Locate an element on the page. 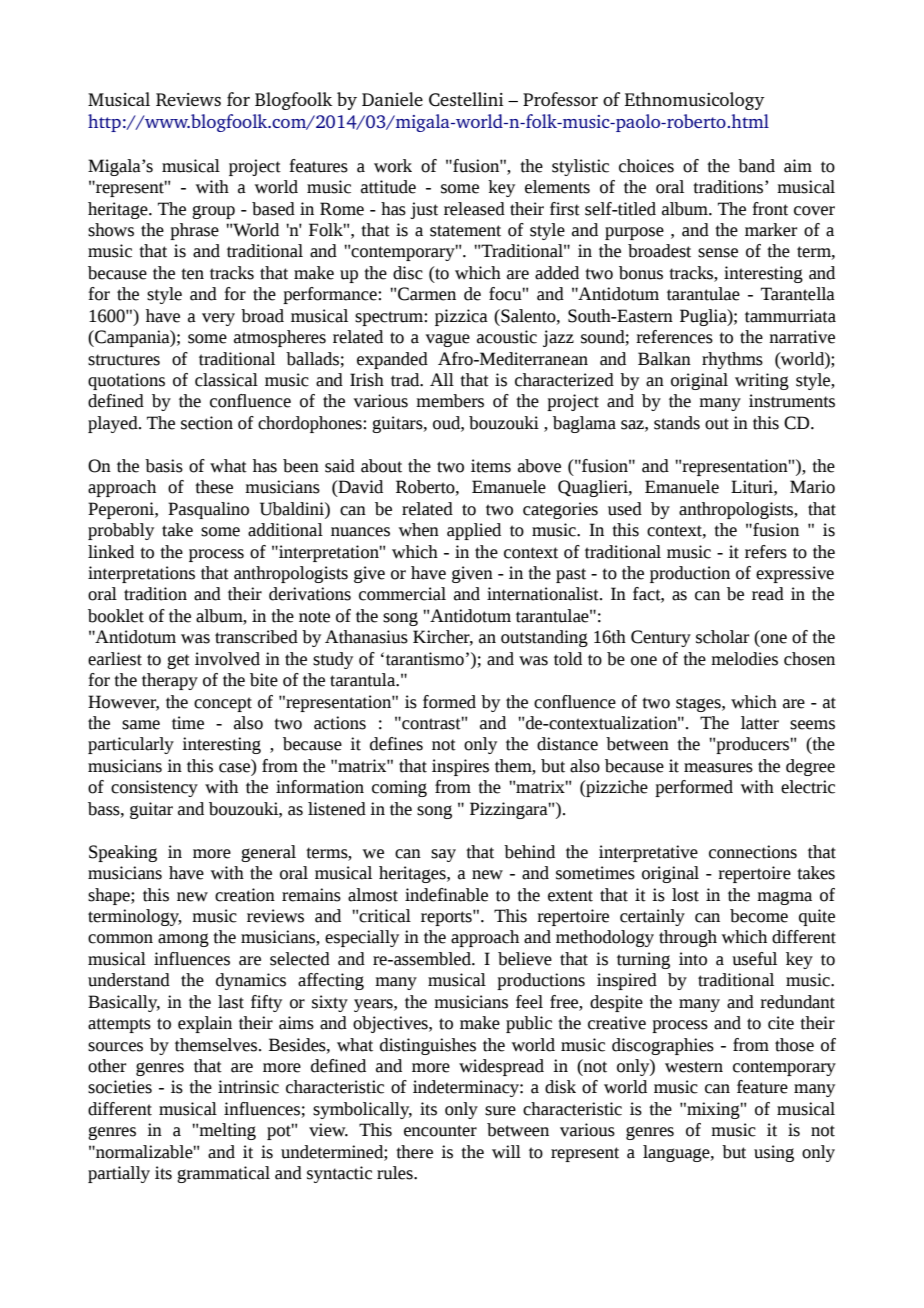  items is located at coordinates (491, 466).
